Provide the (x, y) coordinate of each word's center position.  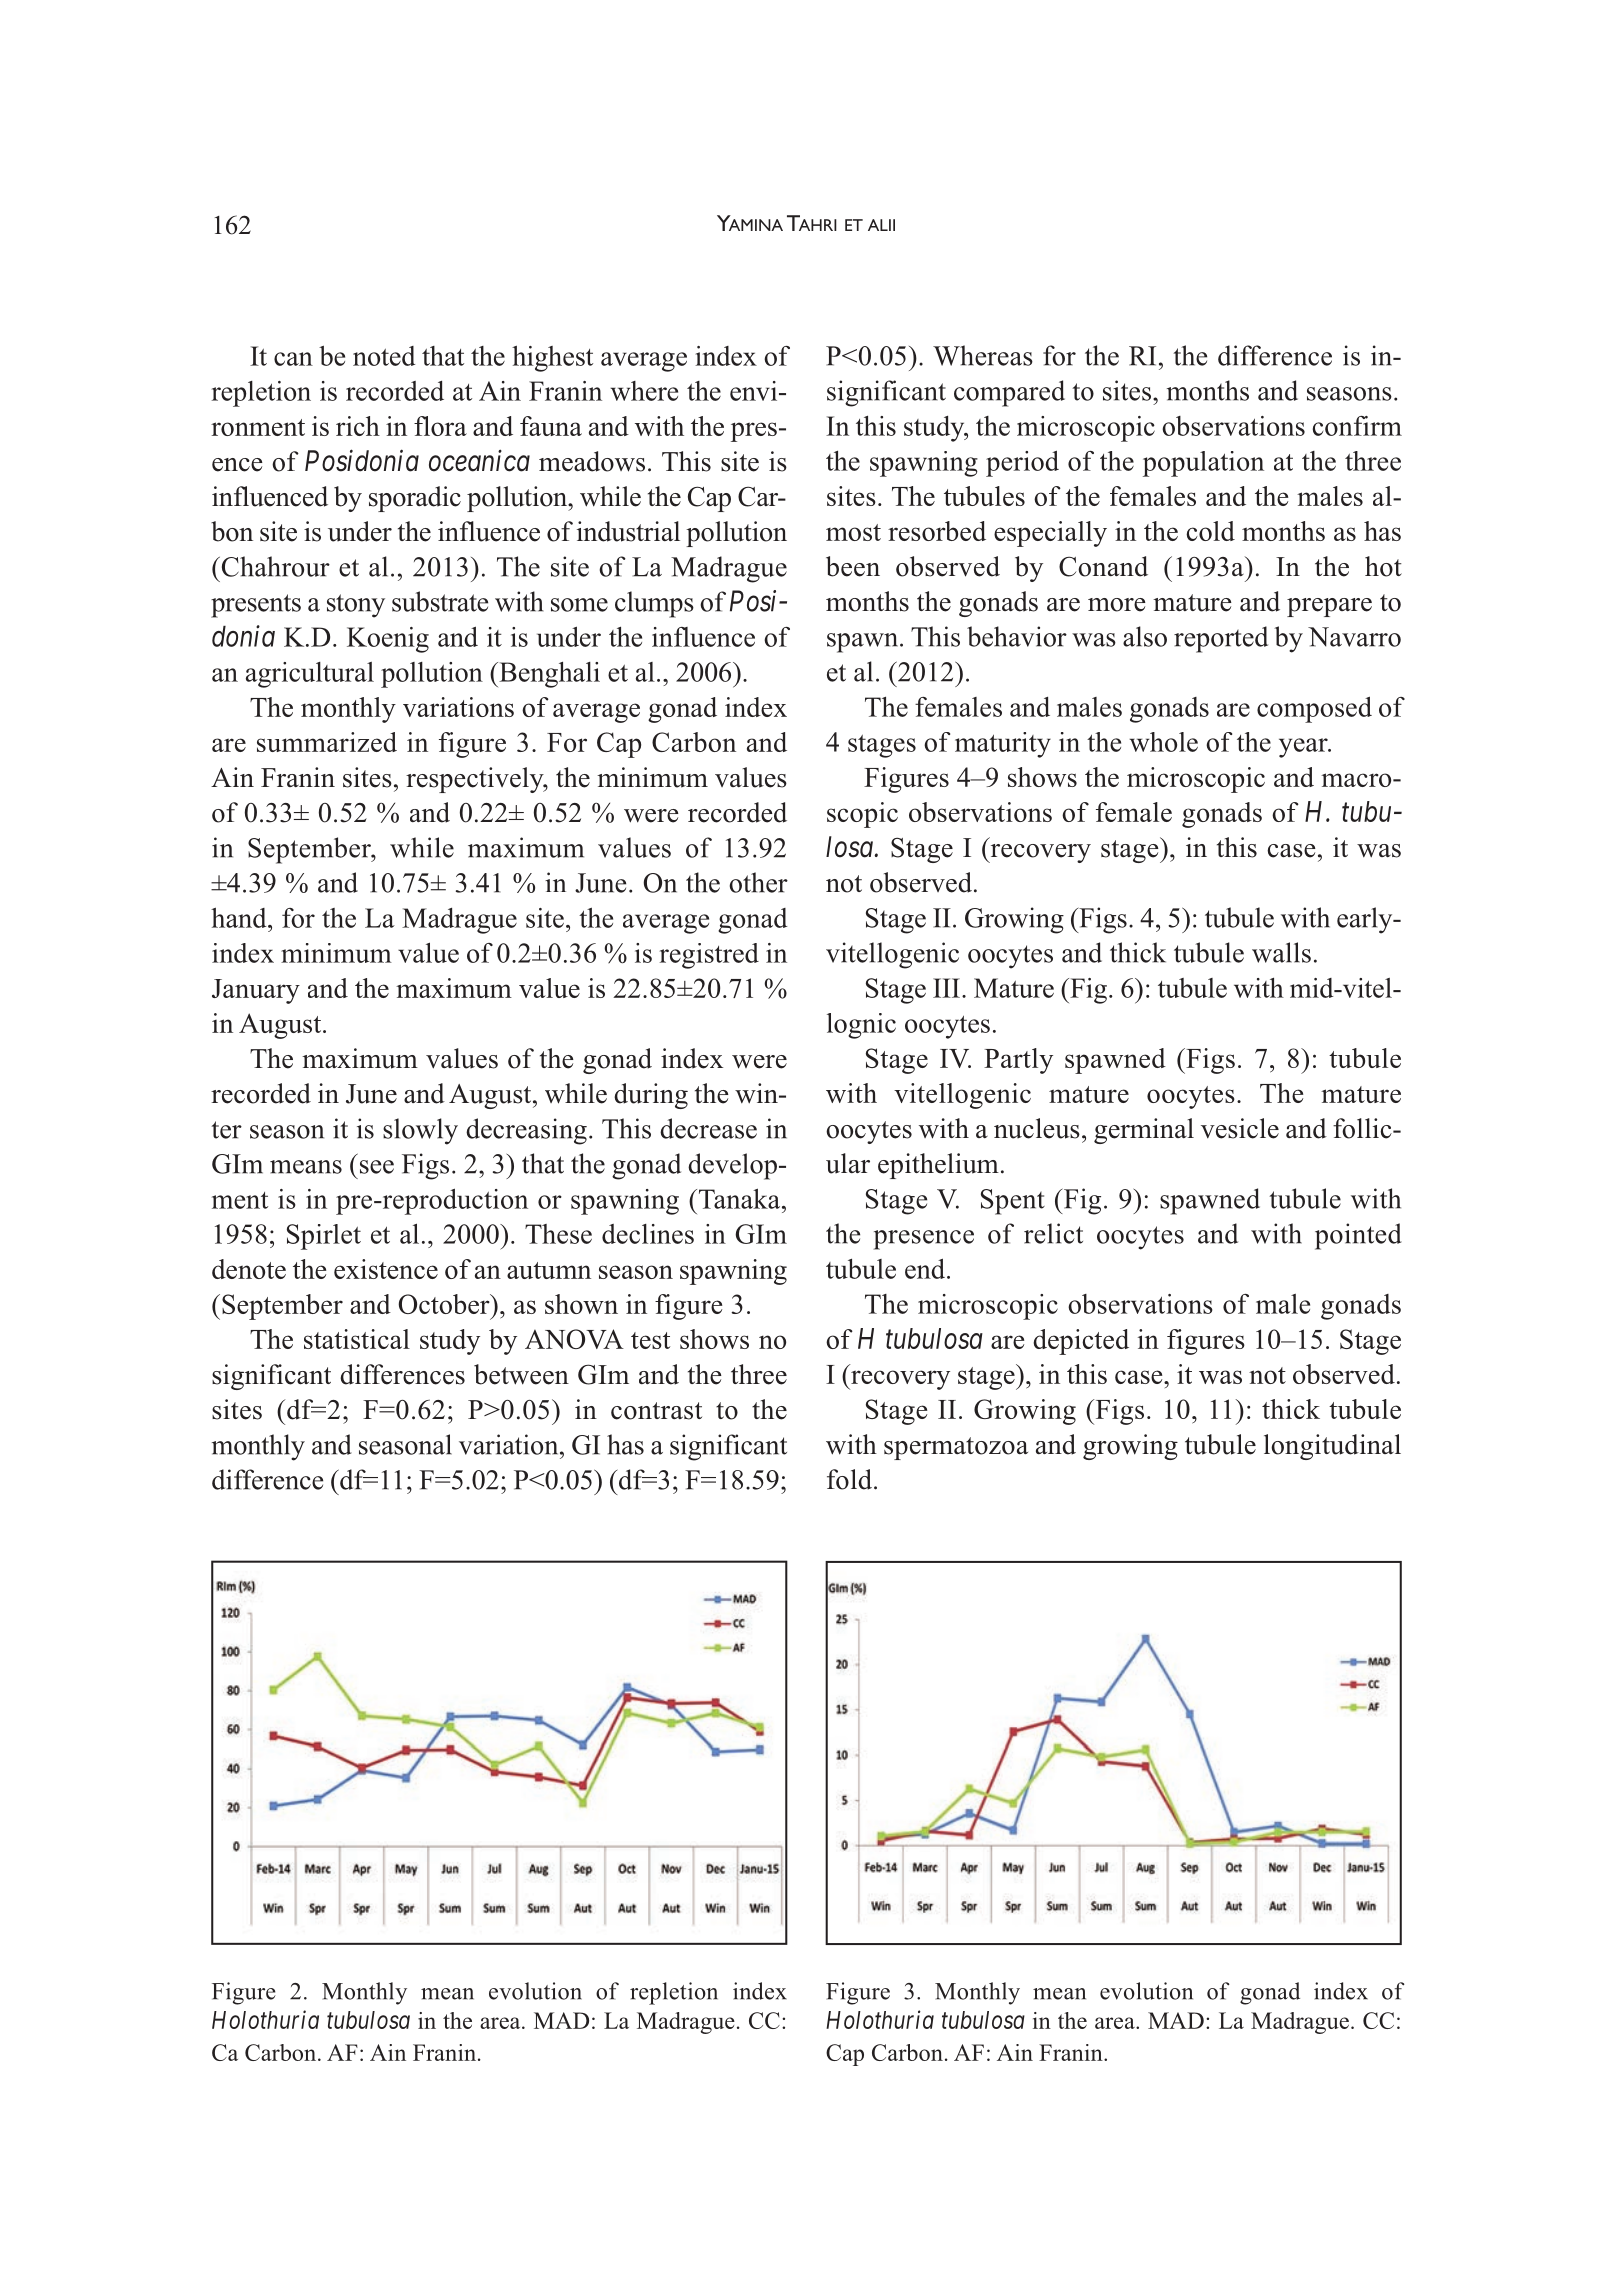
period (1022, 463)
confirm (1357, 426)
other (758, 882)
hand (240, 917)
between (521, 1374)
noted (384, 356)
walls (1281, 952)
